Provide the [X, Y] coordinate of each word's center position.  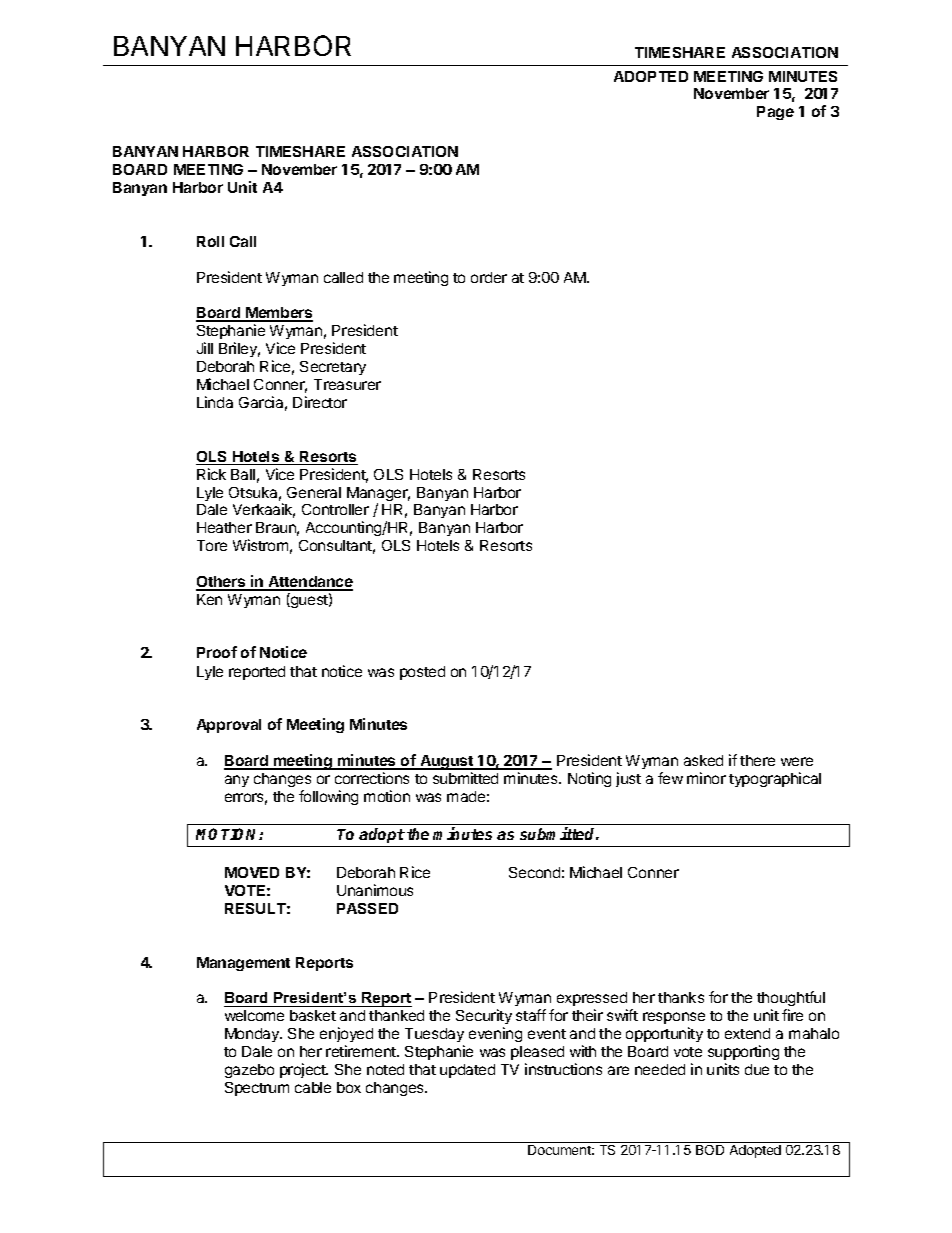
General [314, 492]
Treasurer [347, 384]
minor [706, 778]
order [489, 277]
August [447, 762]
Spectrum [257, 1089]
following [328, 797]
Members [278, 314]
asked [703, 760]
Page [775, 113]
